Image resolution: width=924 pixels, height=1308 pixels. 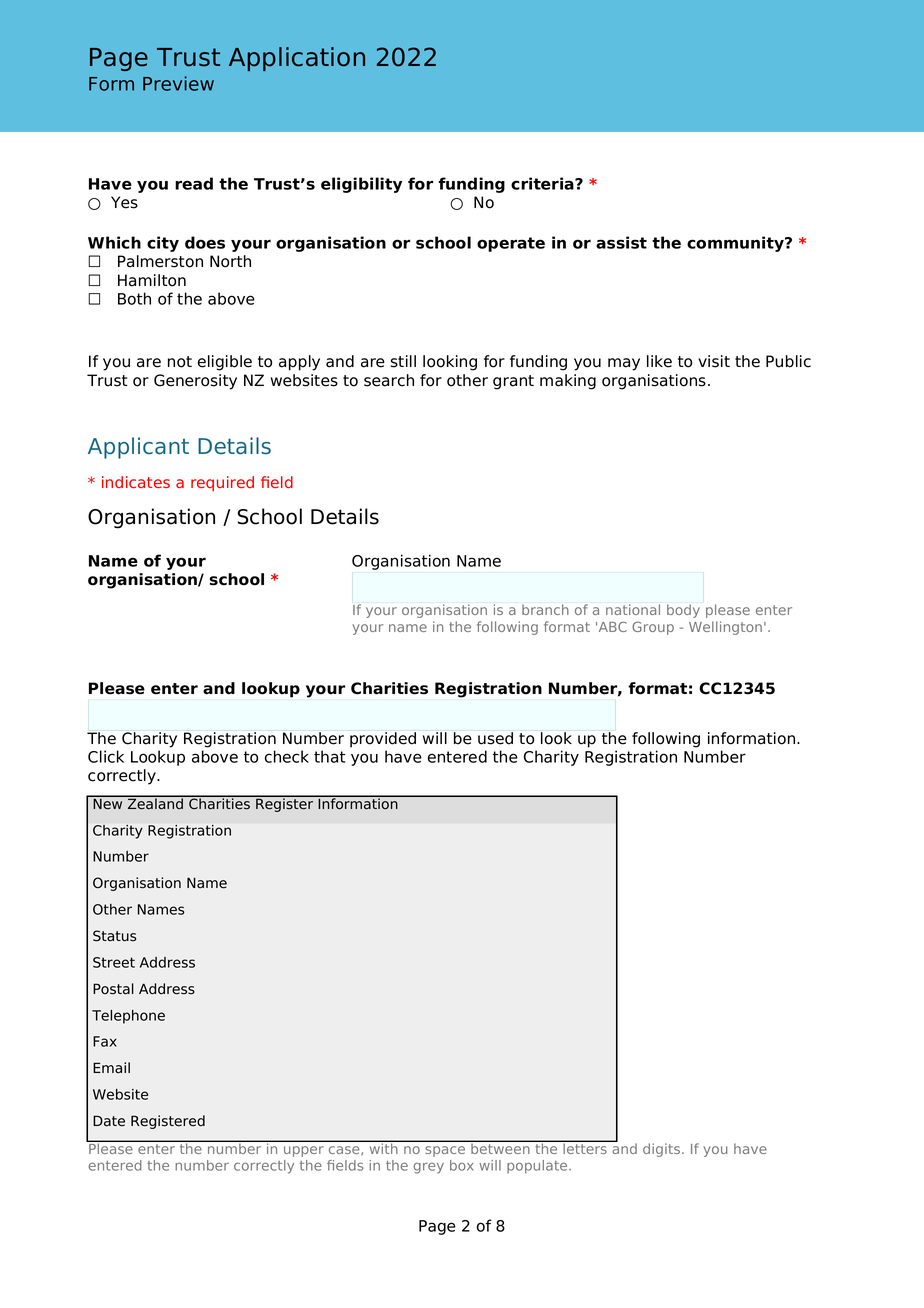 What do you see at coordinates (180, 362) in the screenshot?
I see `not` at bounding box center [180, 362].
